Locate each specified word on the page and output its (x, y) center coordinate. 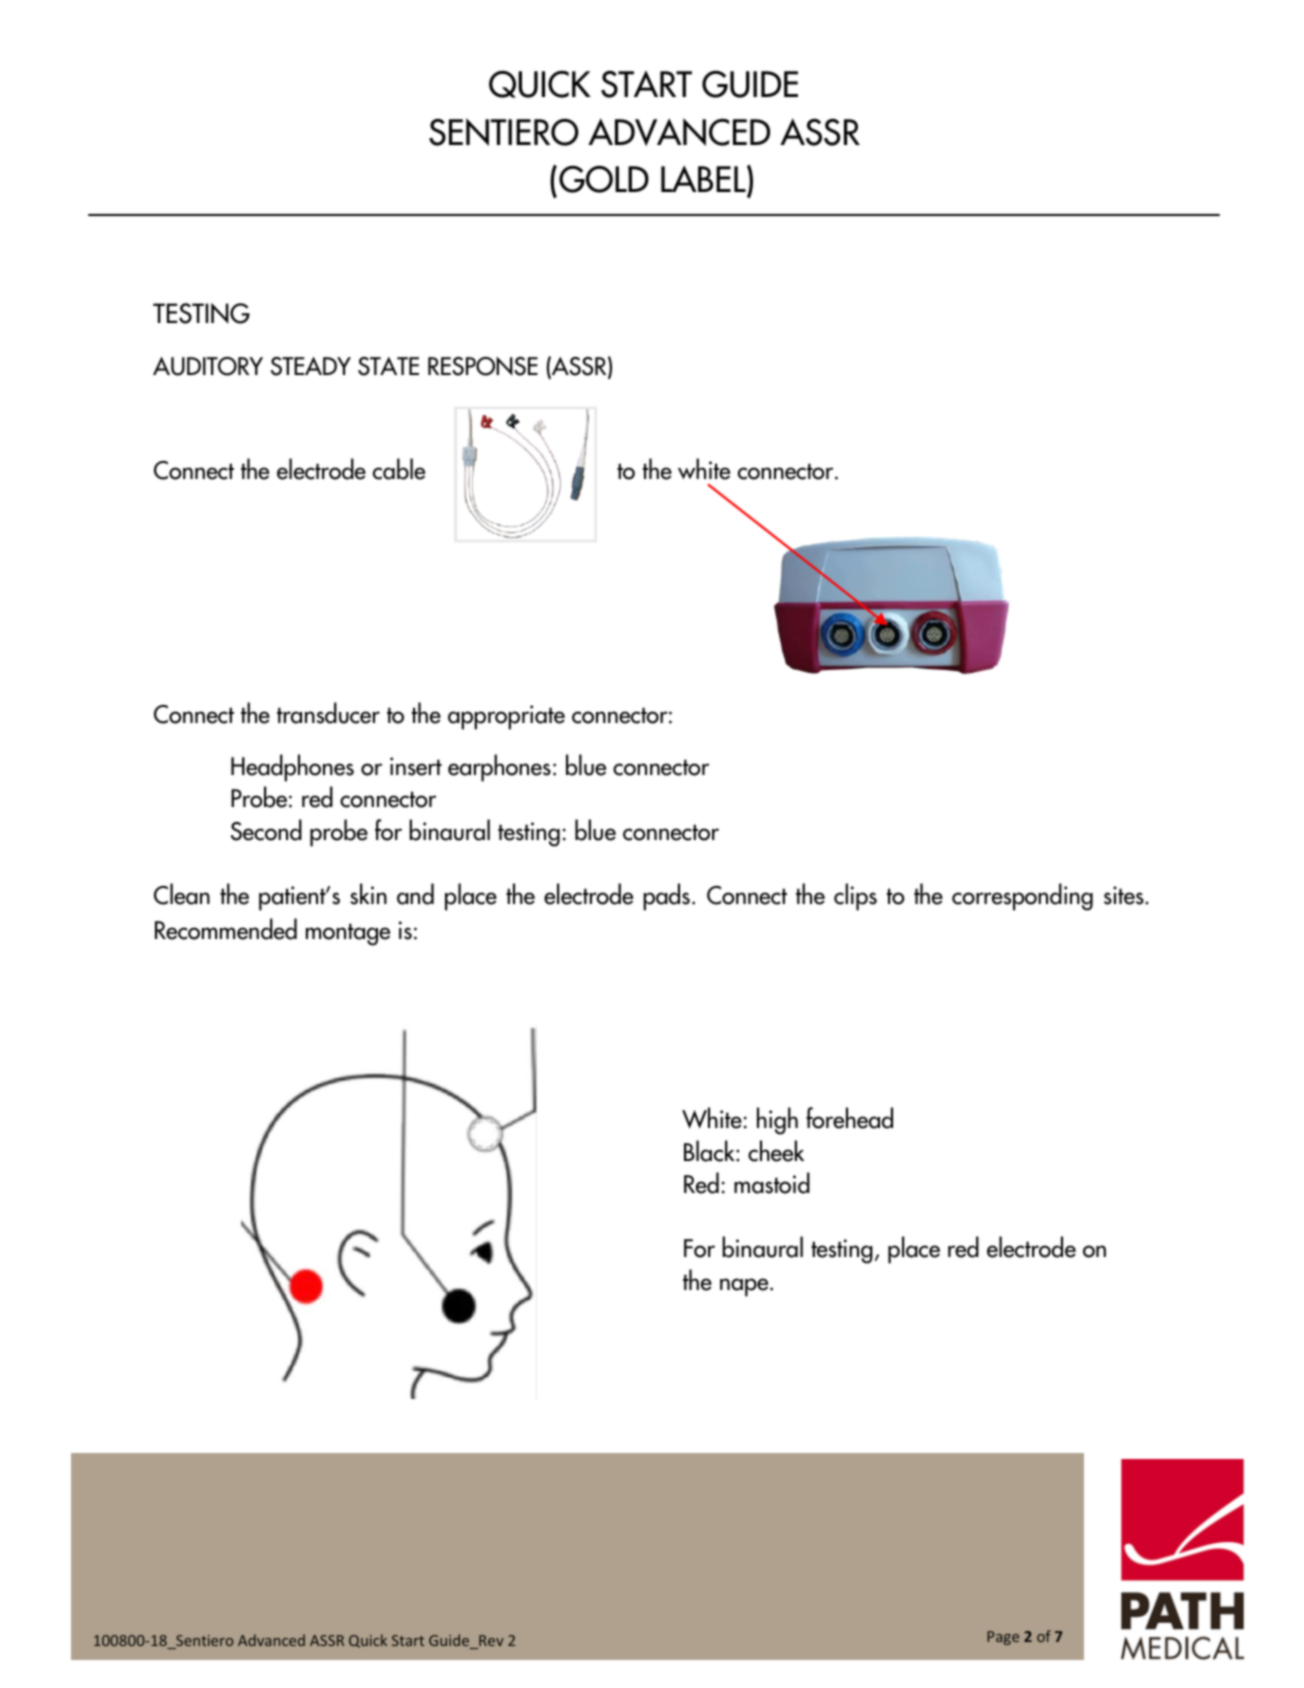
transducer (328, 713)
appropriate (506, 717)
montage (348, 934)
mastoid (772, 1183)
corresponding (1022, 897)
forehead (849, 1118)
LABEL (704, 180)
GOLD (604, 179)
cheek (776, 1151)
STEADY (311, 366)
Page (1003, 1638)
